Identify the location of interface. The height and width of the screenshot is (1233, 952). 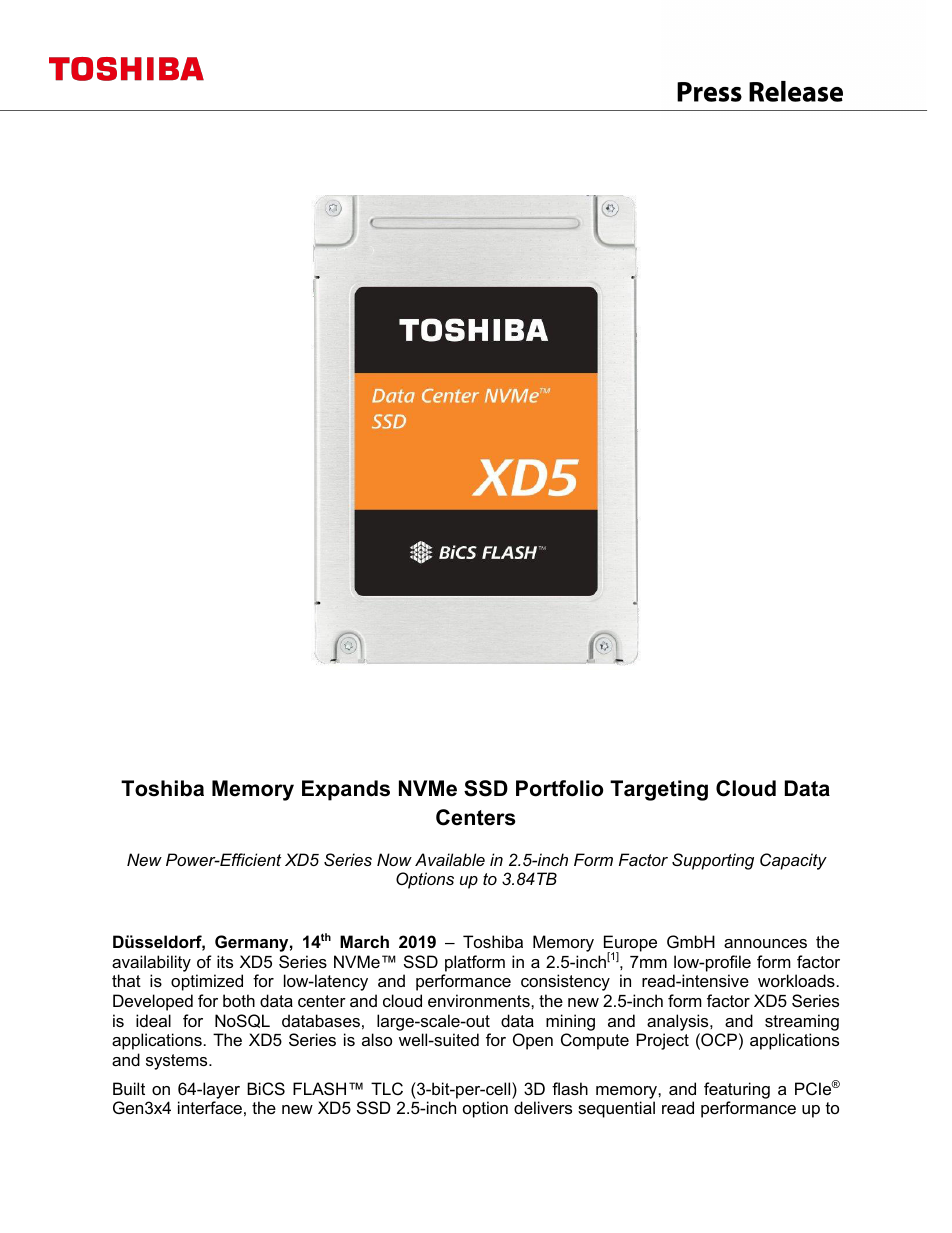
(210, 1107).
